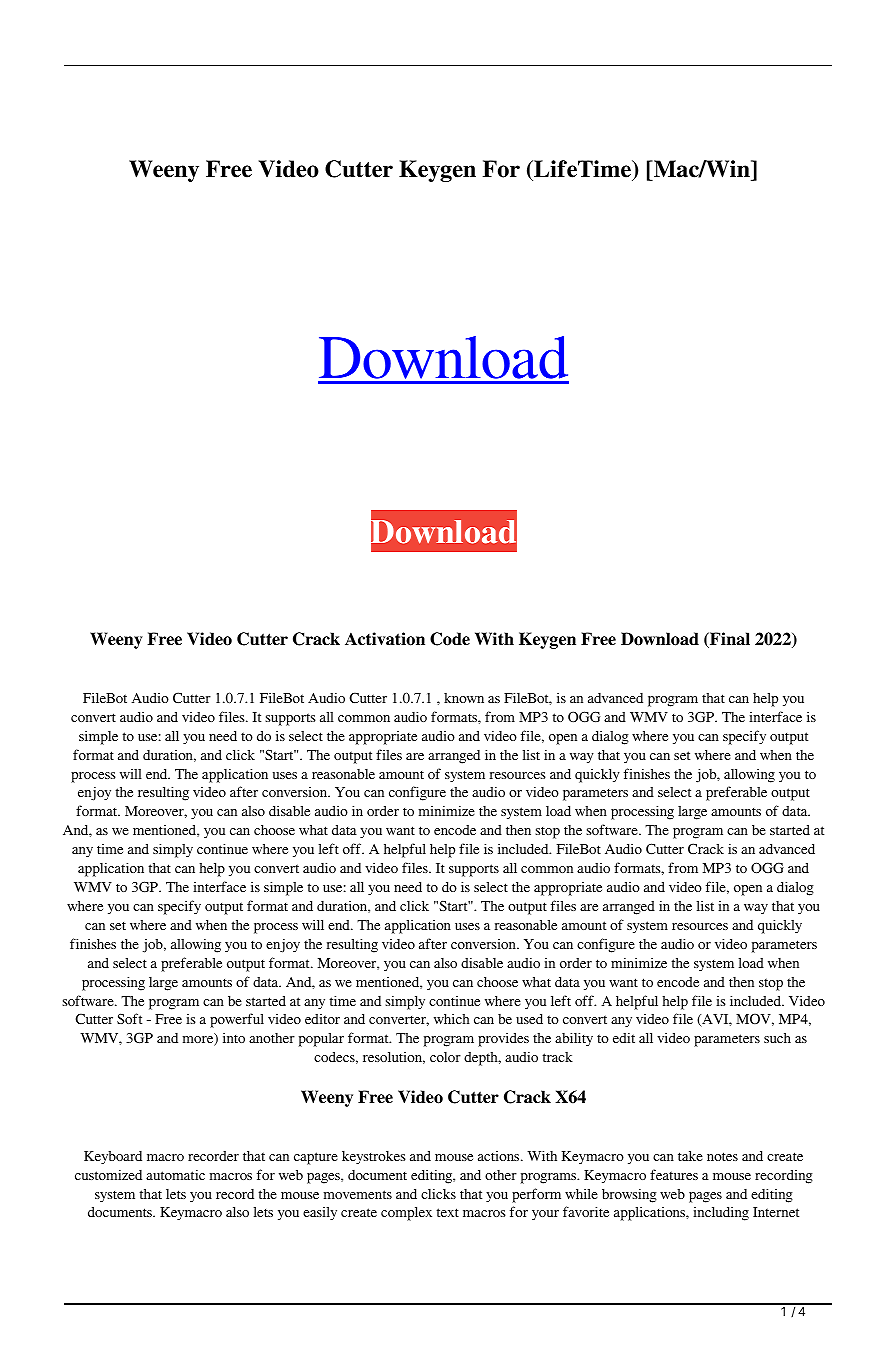 This document has height=1347, width=896. What do you see at coordinates (385, 639) in the document?
I see `Activation` at bounding box center [385, 639].
